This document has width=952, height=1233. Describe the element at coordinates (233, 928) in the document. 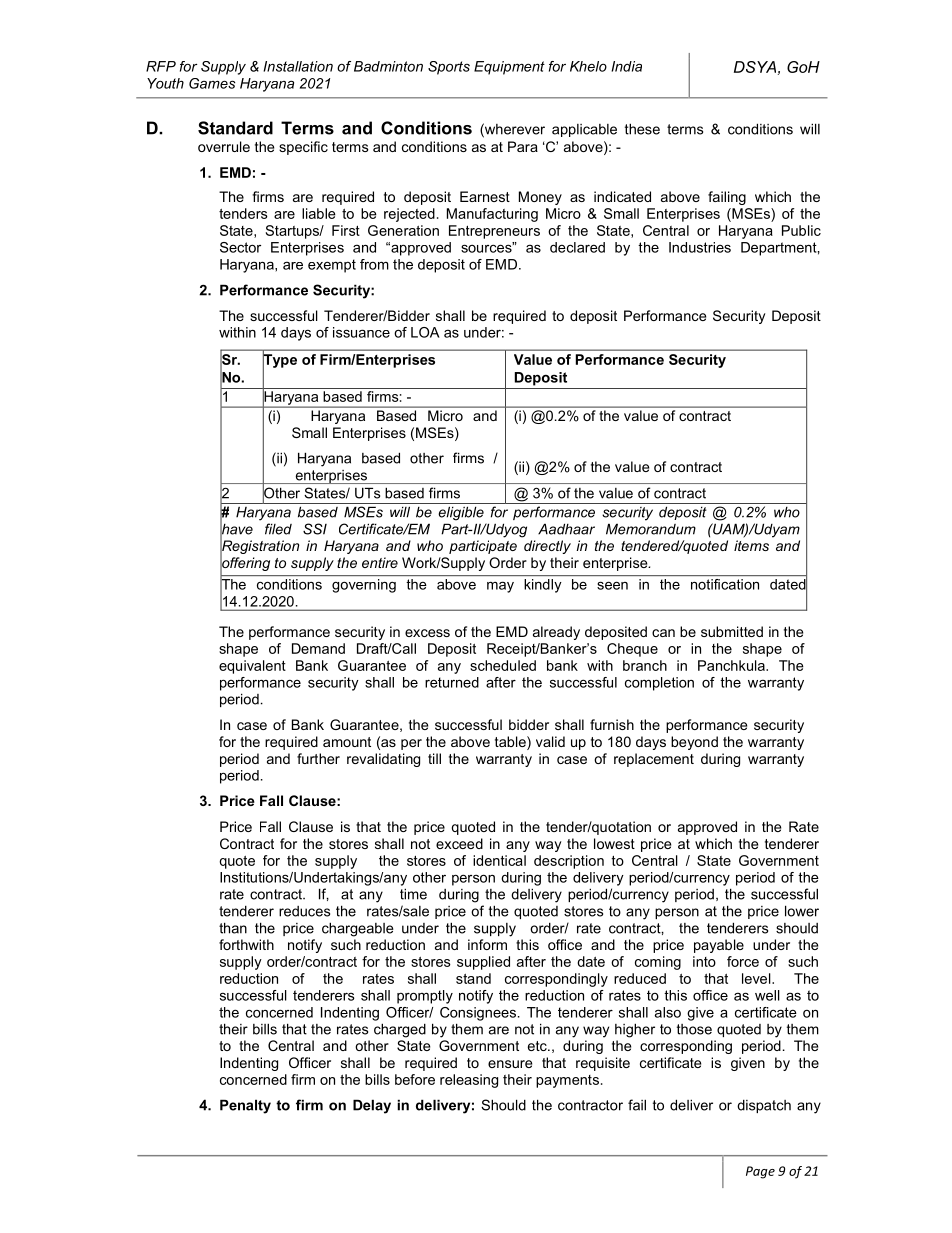

I see `than` at that location.
